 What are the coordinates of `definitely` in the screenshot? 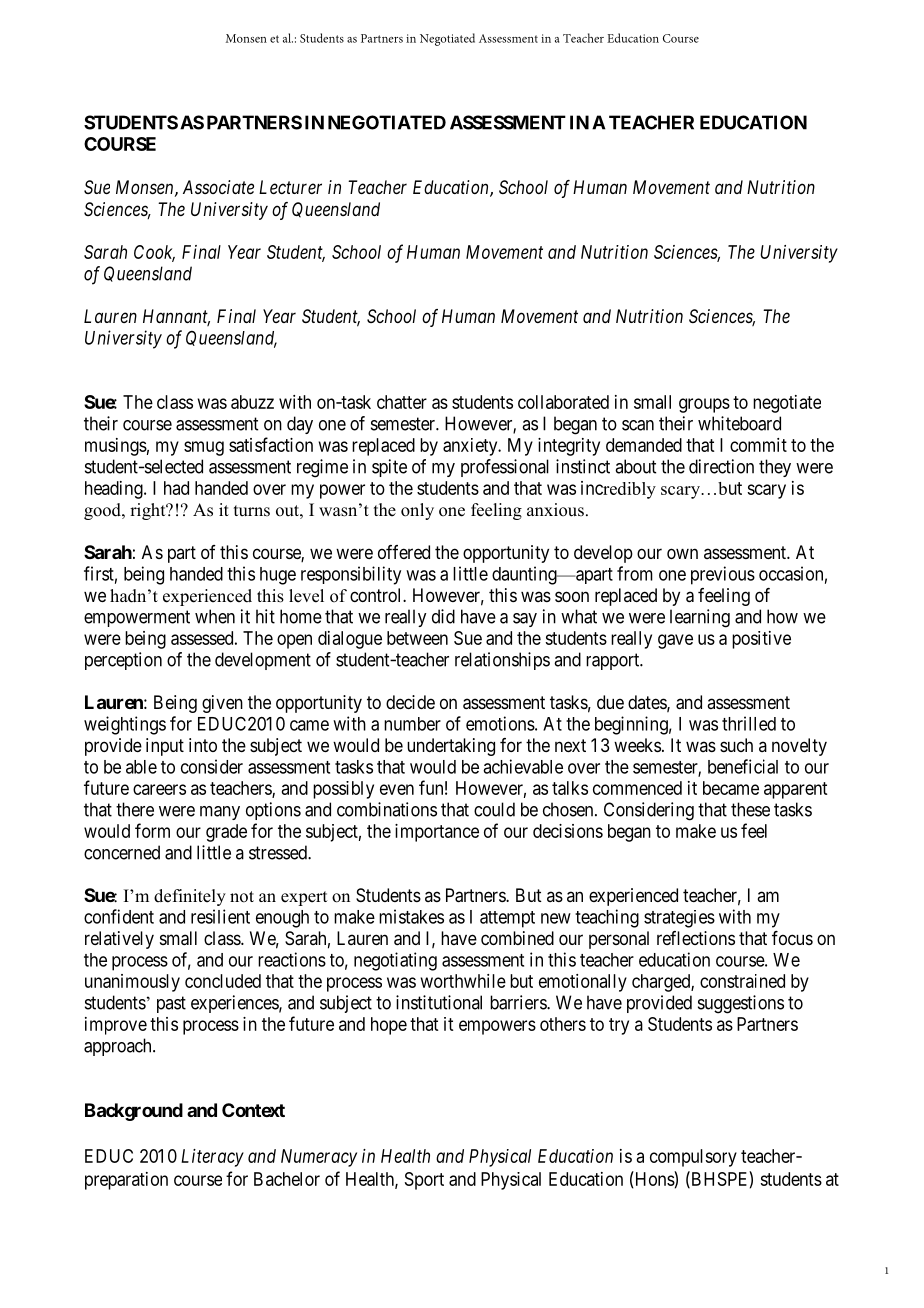 It's located at (190, 897).
